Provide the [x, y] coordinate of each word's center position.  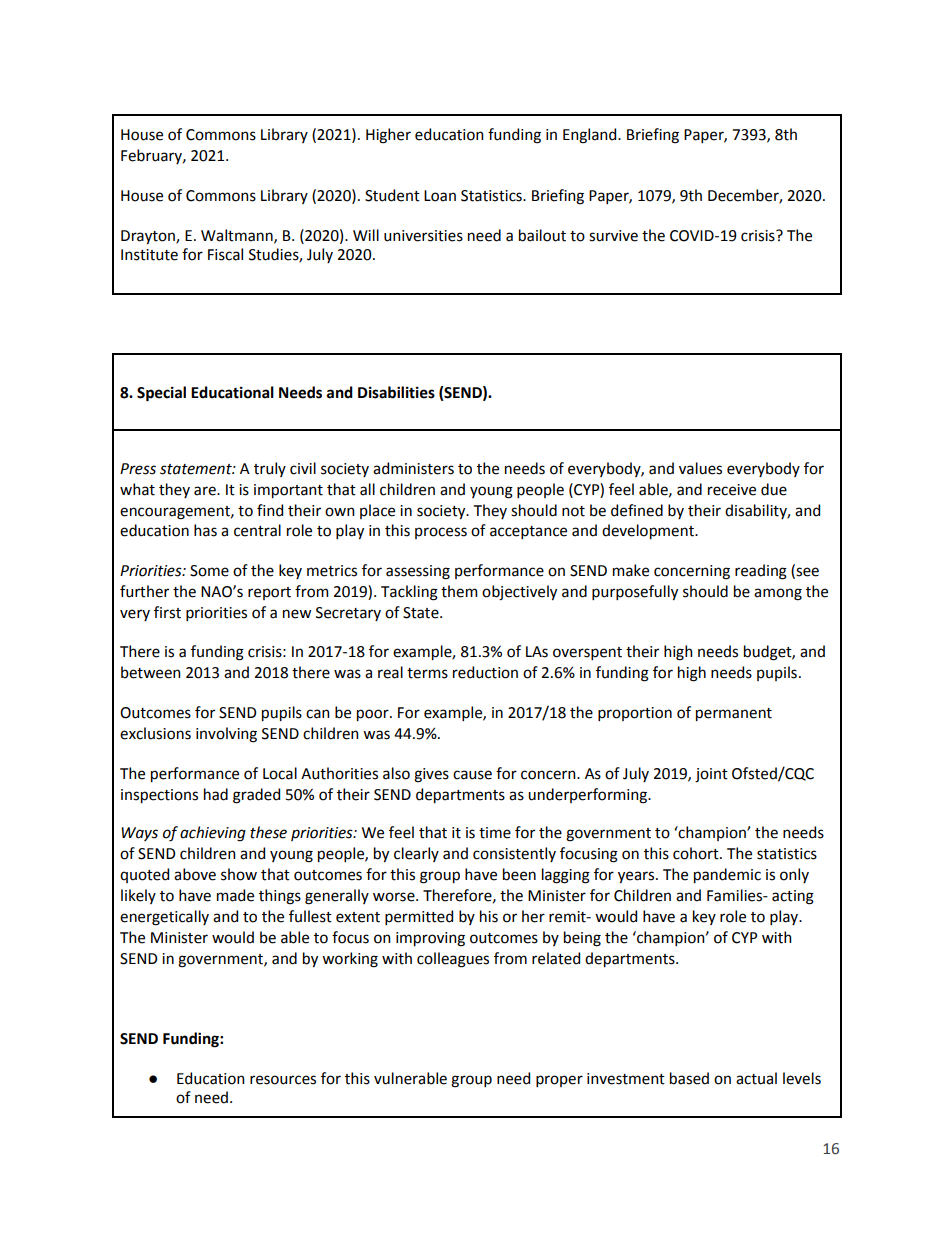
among [778, 594]
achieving [213, 834]
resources [283, 1080]
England [591, 136]
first [167, 612]
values [700, 468]
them [459, 591]
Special [161, 394]
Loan [440, 196]
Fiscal [225, 254]
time [495, 833]
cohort [697, 853]
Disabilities [396, 392]
